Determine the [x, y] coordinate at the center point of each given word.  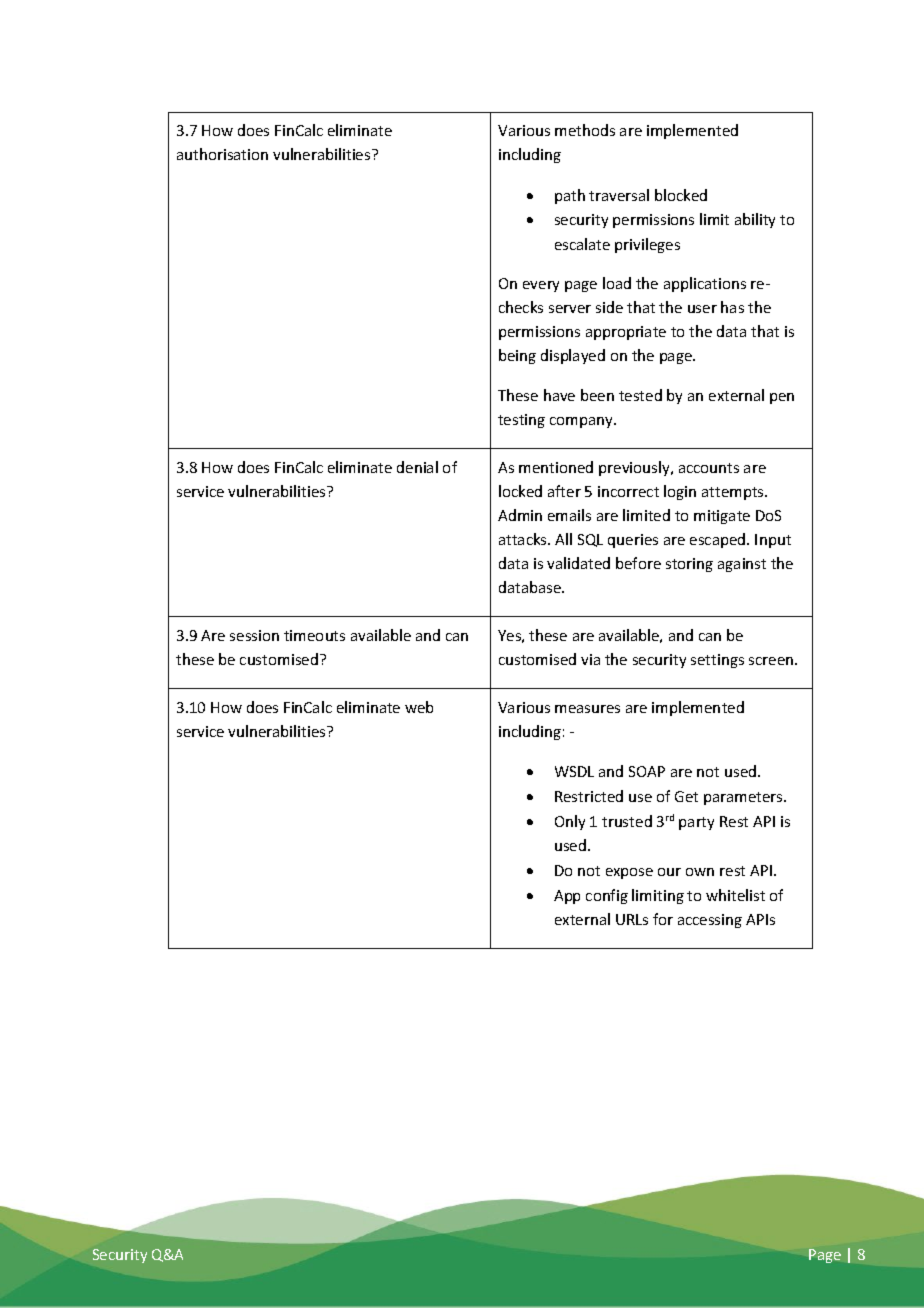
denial [417, 467]
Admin [520, 515]
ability [755, 220]
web [419, 707]
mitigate [722, 517]
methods [585, 130]
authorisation [222, 154]
